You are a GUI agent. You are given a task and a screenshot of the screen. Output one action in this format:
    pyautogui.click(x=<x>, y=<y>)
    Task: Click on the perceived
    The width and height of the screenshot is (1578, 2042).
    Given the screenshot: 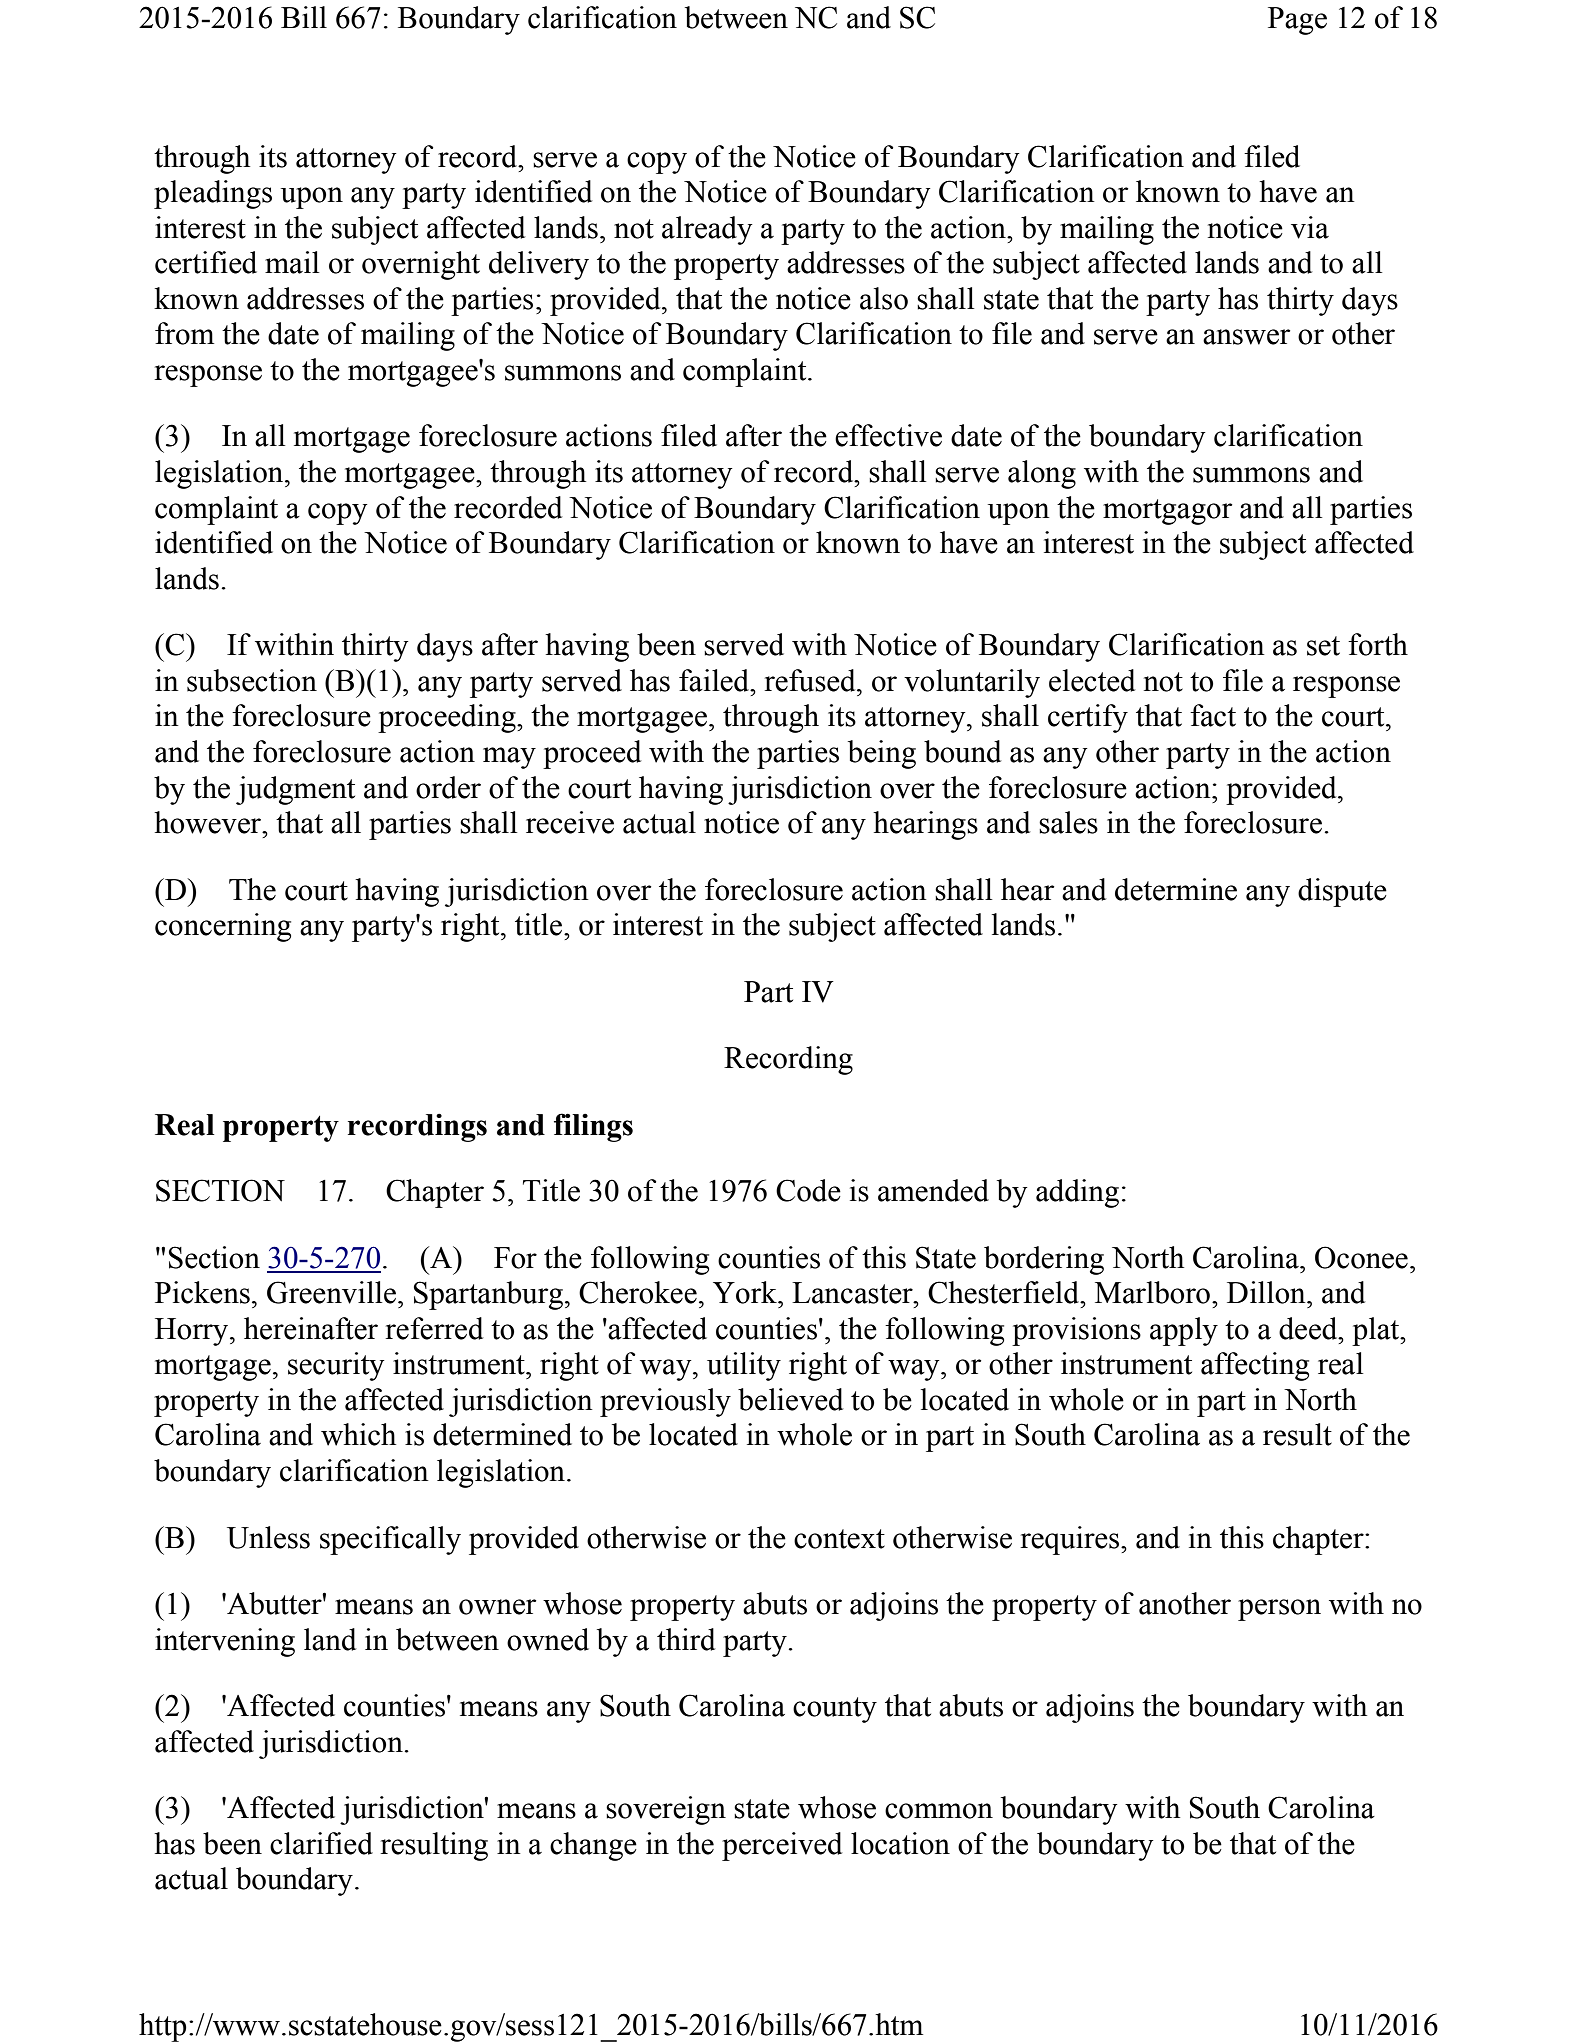 What is the action you would take?
    pyautogui.click(x=782, y=1846)
